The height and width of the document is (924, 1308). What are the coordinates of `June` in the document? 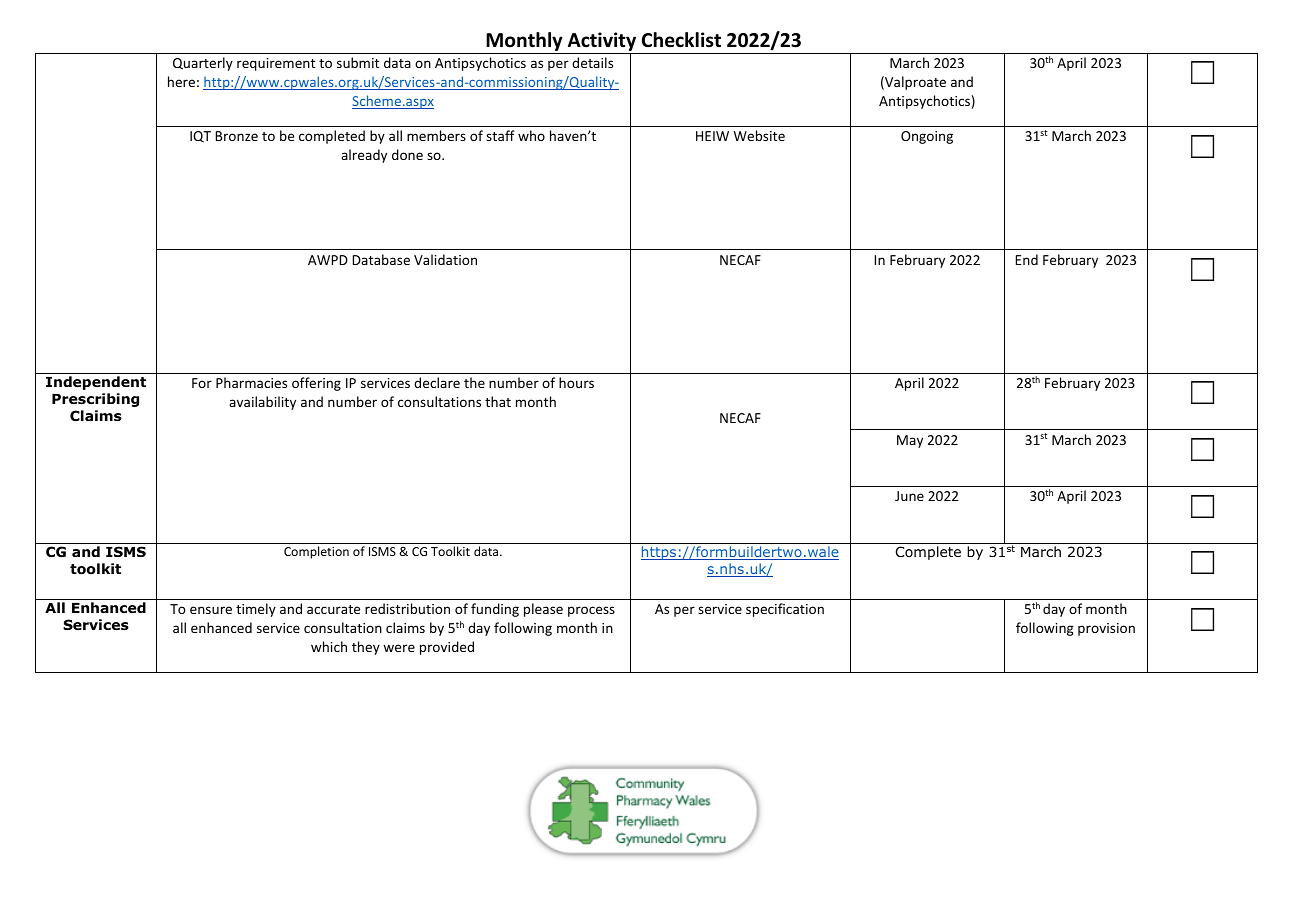 It's located at (909, 496).
